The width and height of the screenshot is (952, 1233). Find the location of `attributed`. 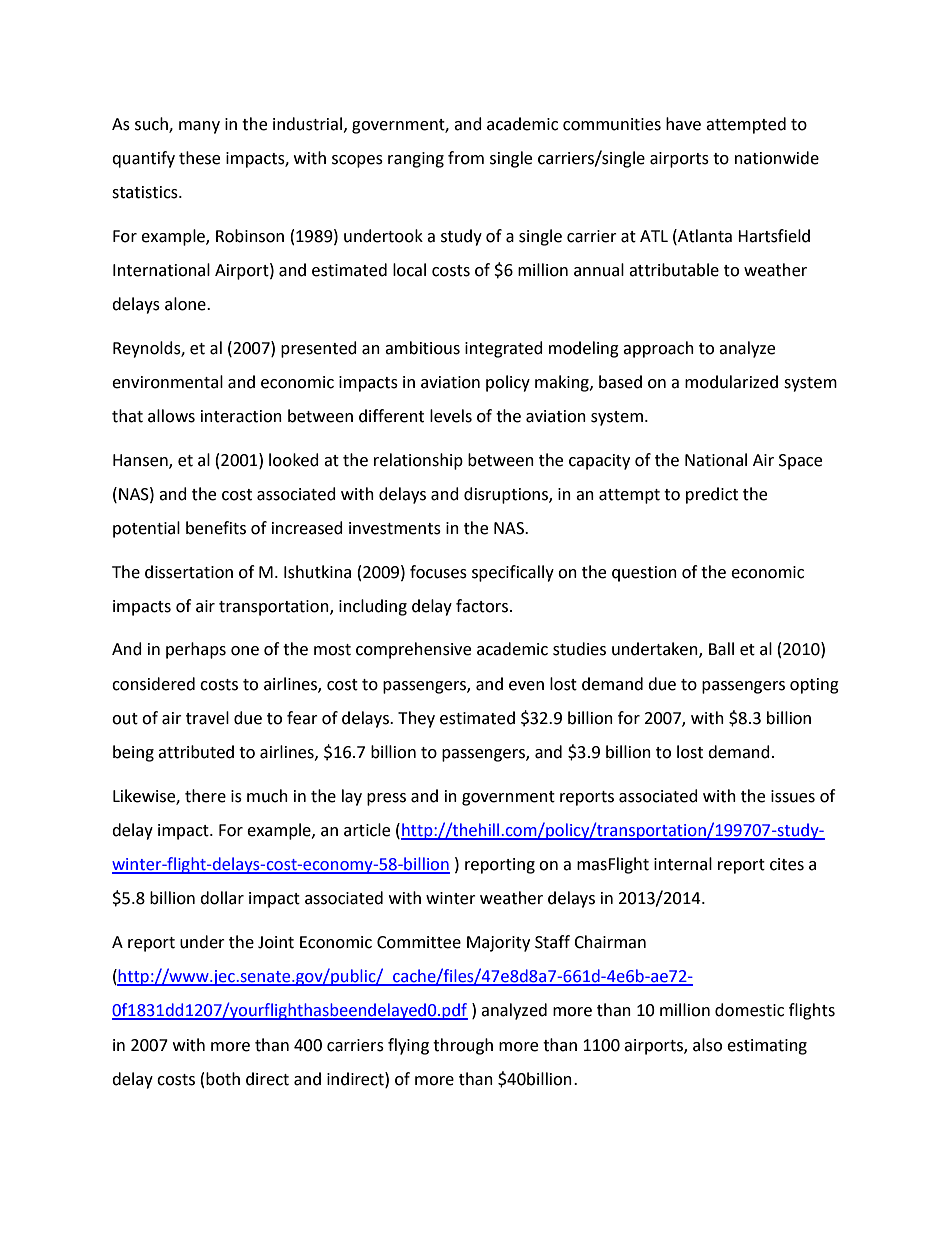

attributed is located at coordinates (196, 752).
